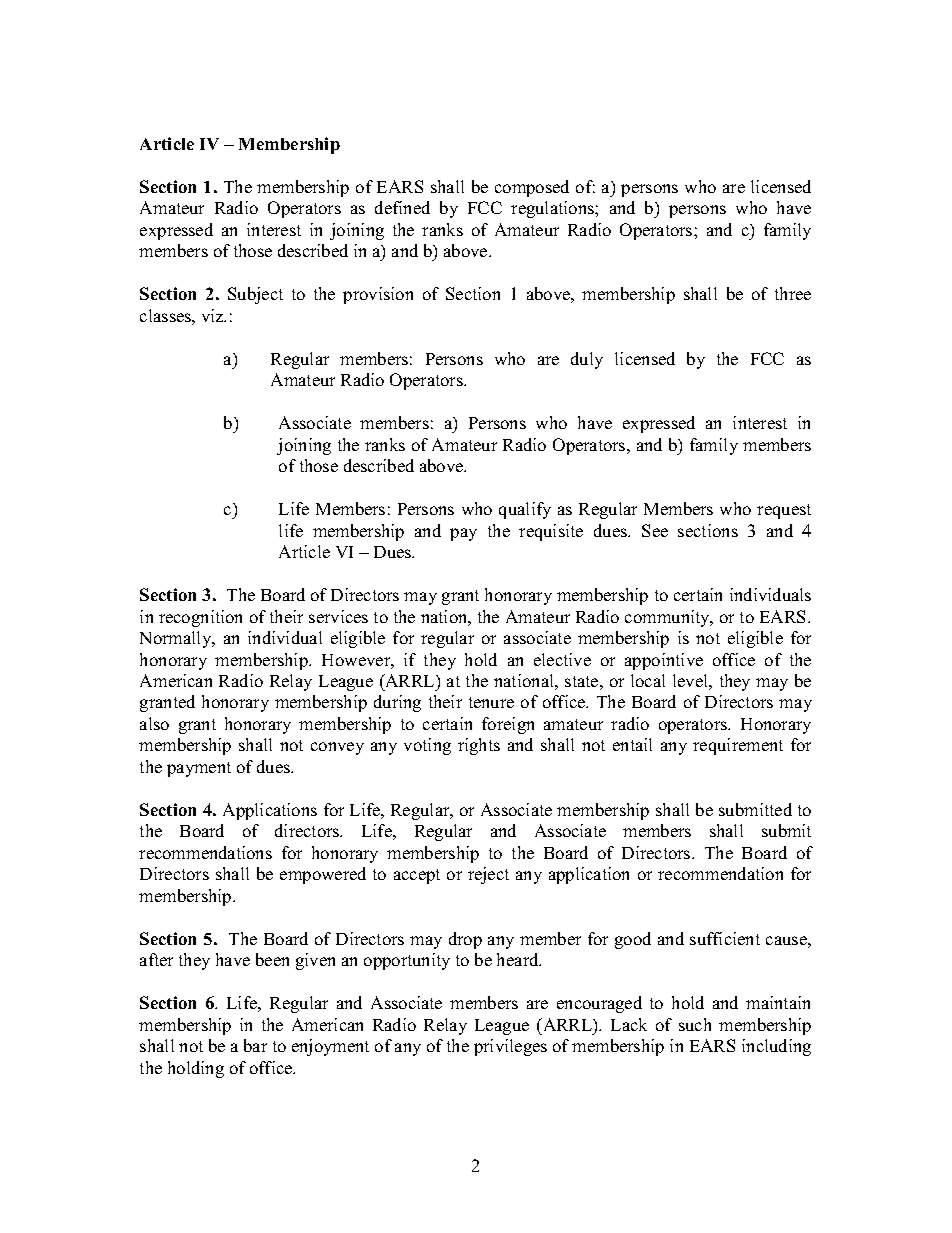 Image resolution: width=952 pixels, height=1233 pixels. I want to click on community, so click(668, 618).
